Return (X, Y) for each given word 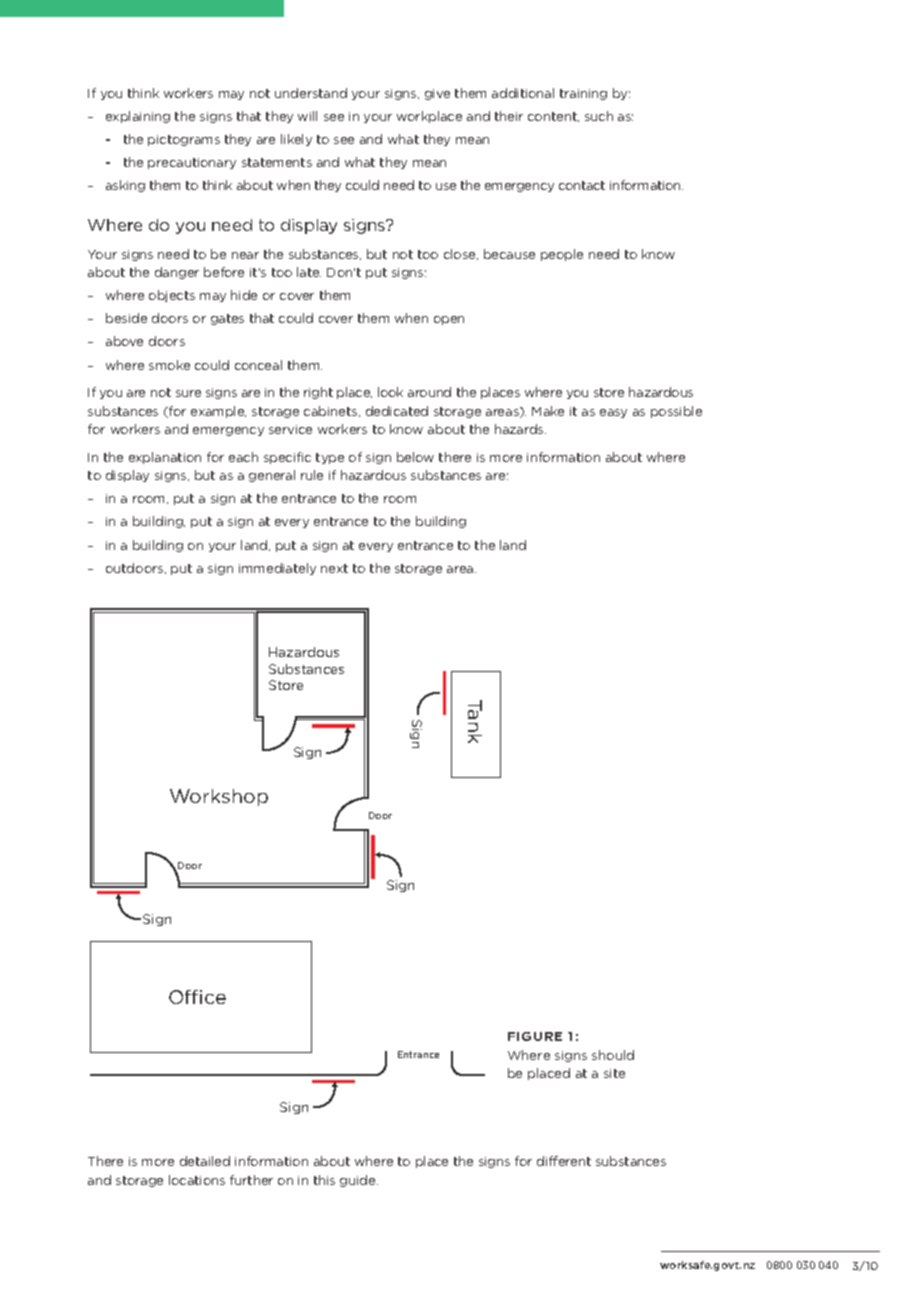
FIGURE (535, 1036)
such (599, 116)
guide (359, 1181)
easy (613, 413)
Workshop (219, 797)
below (415, 457)
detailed (205, 1161)
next (334, 568)
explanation (165, 458)
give (437, 94)
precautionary (192, 163)
